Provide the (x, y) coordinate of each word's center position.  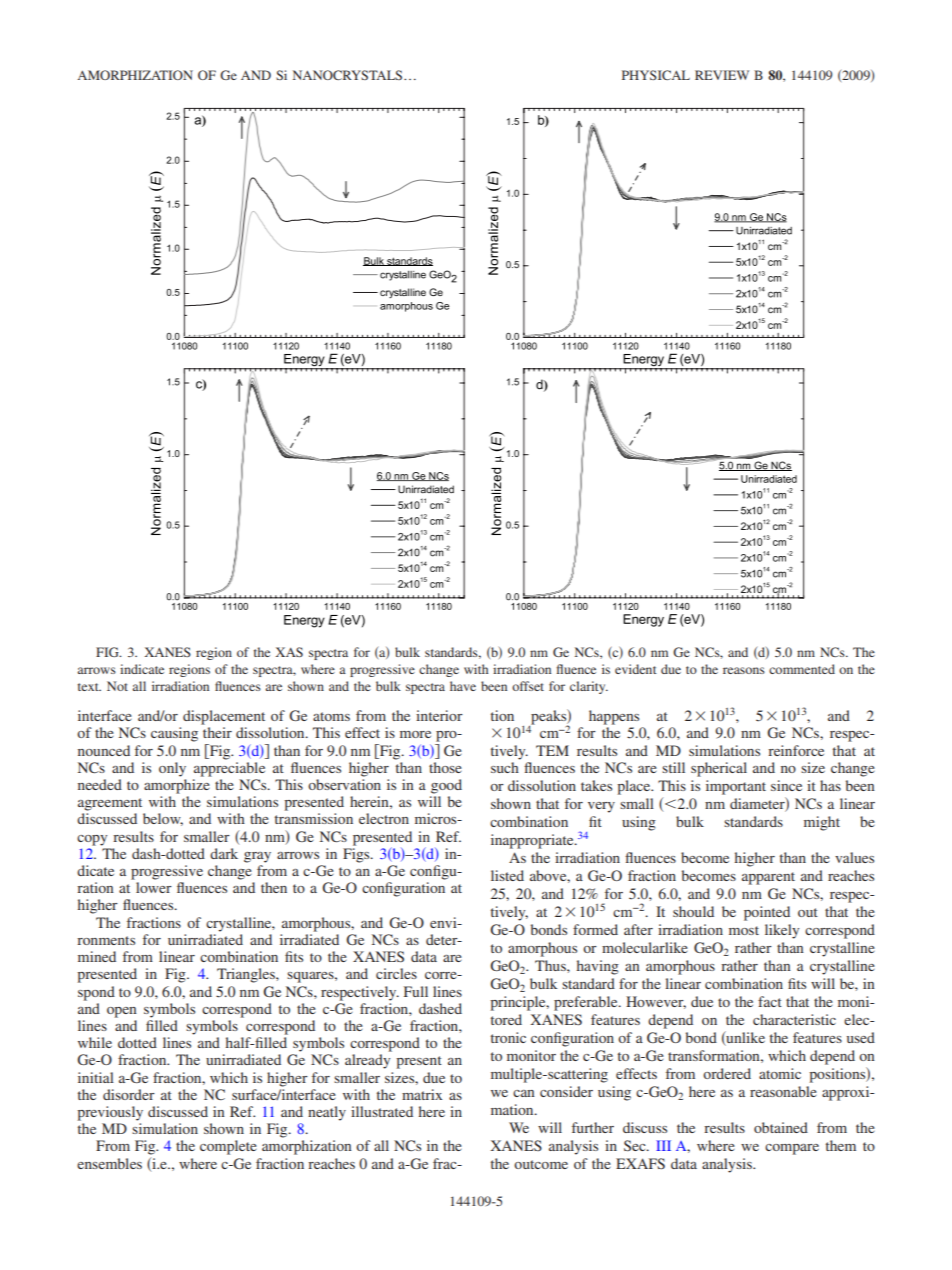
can (524, 1093)
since (786, 785)
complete (228, 1147)
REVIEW (722, 75)
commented (802, 669)
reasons (744, 670)
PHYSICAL (656, 75)
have (463, 686)
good (446, 786)
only (172, 769)
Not (117, 686)
